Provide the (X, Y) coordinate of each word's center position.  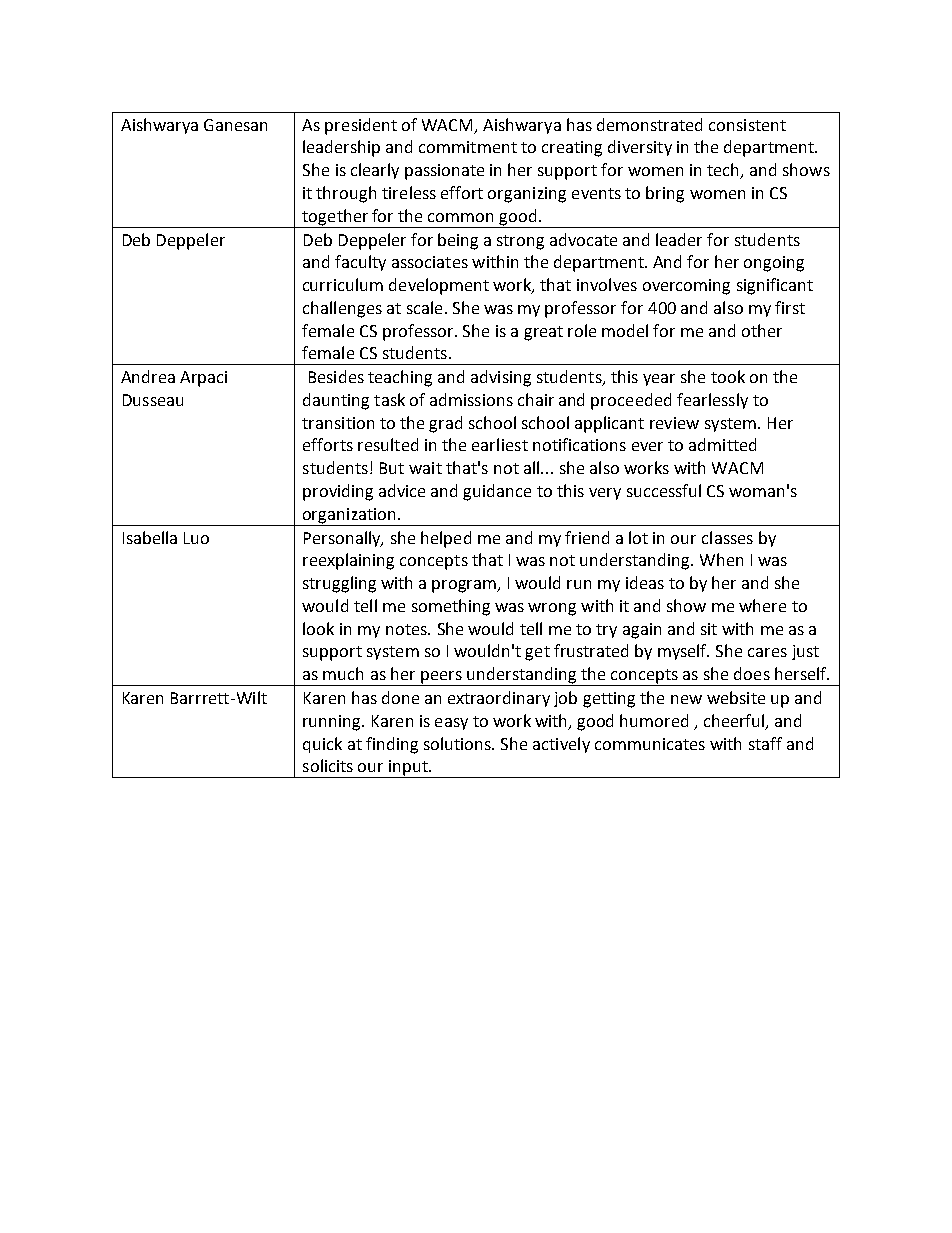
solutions (458, 743)
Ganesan (235, 125)
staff (765, 743)
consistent (747, 125)
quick (322, 745)
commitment (468, 147)
